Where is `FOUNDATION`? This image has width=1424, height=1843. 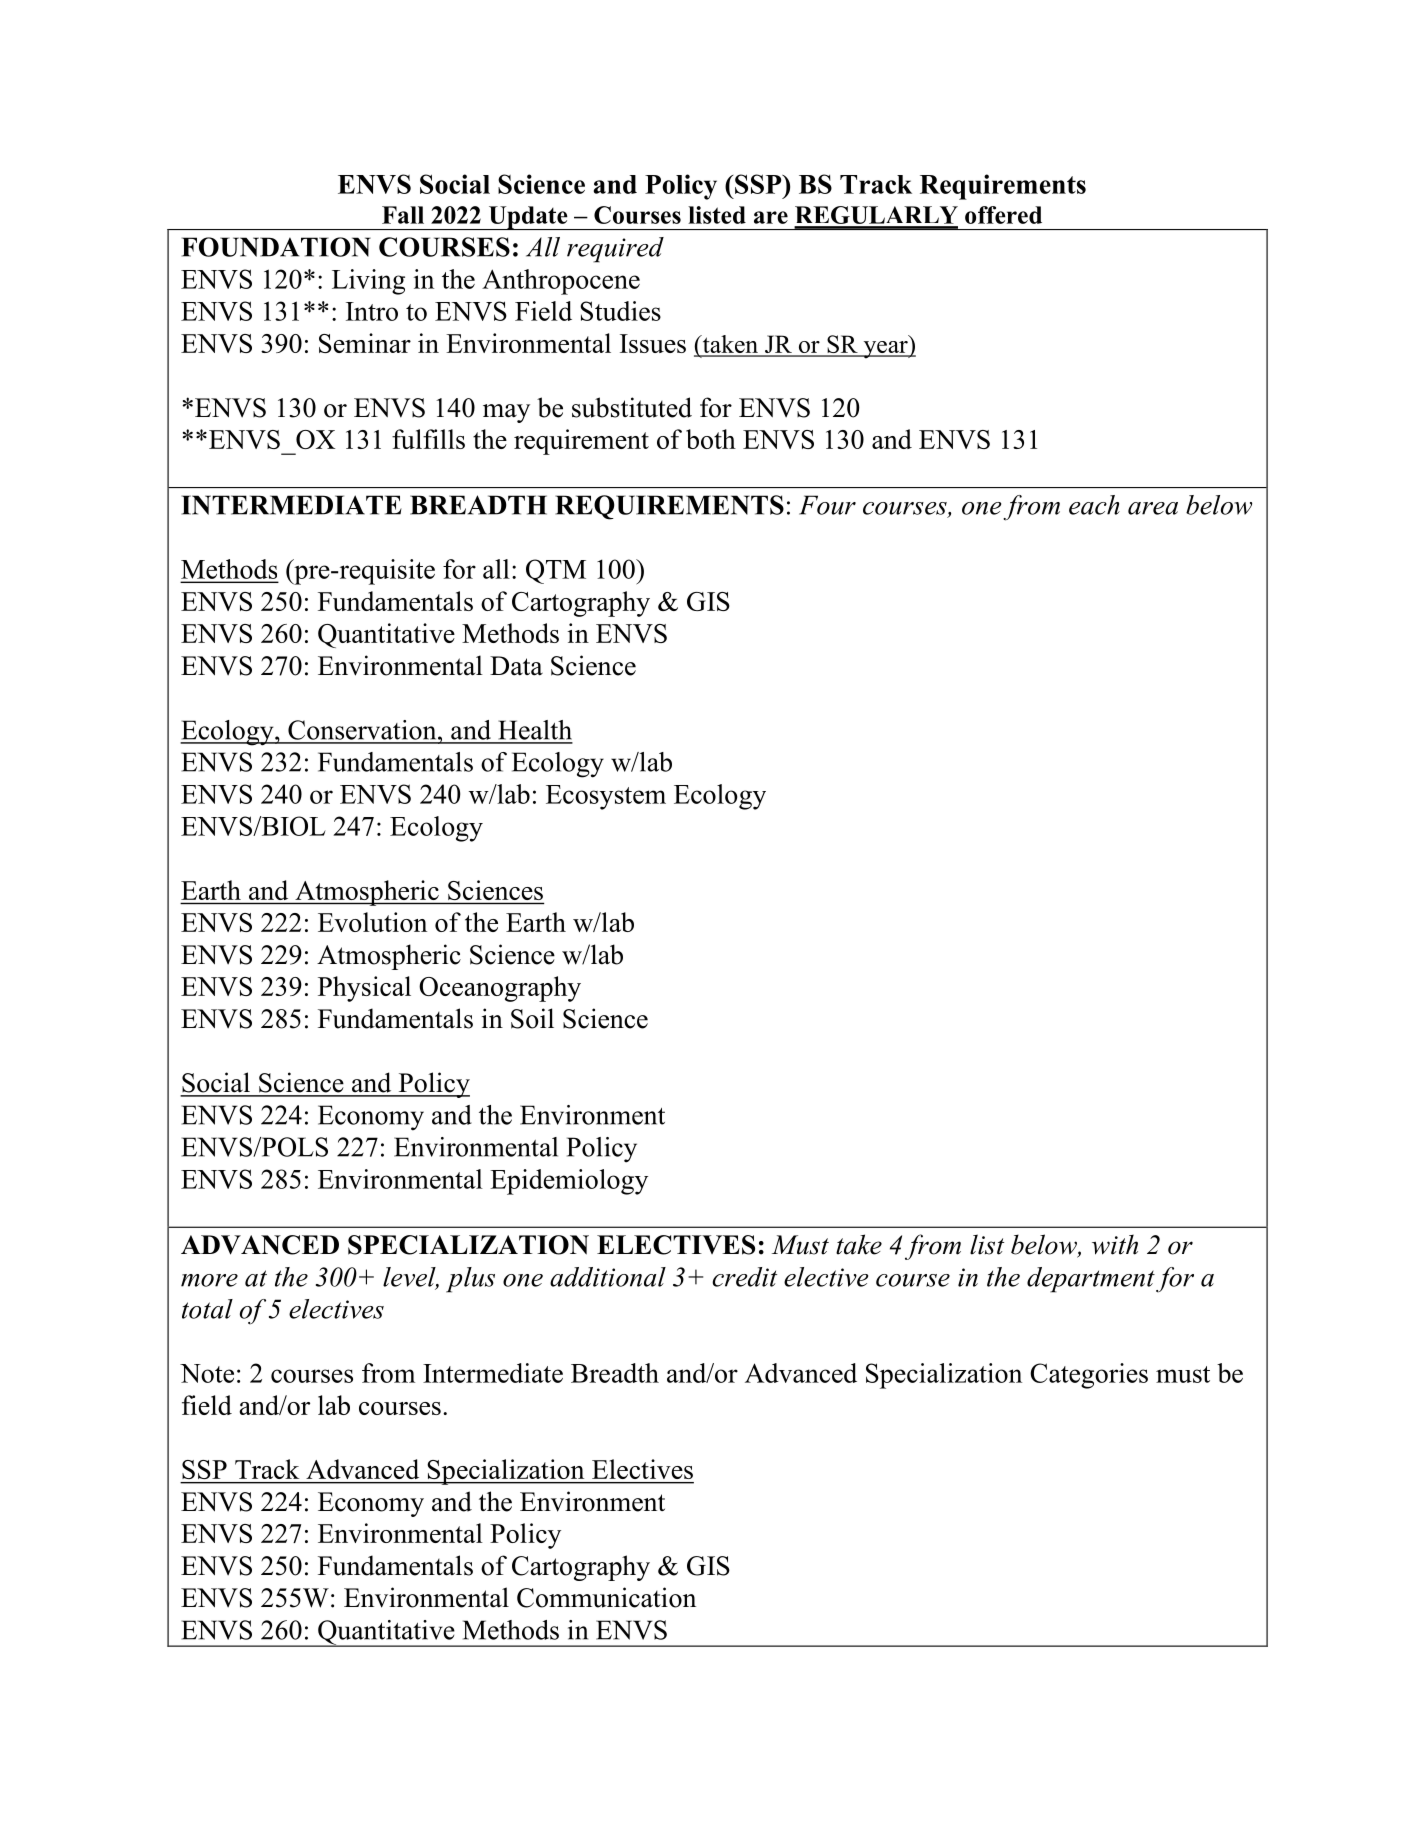
FOUNDATION is located at coordinates (276, 247).
